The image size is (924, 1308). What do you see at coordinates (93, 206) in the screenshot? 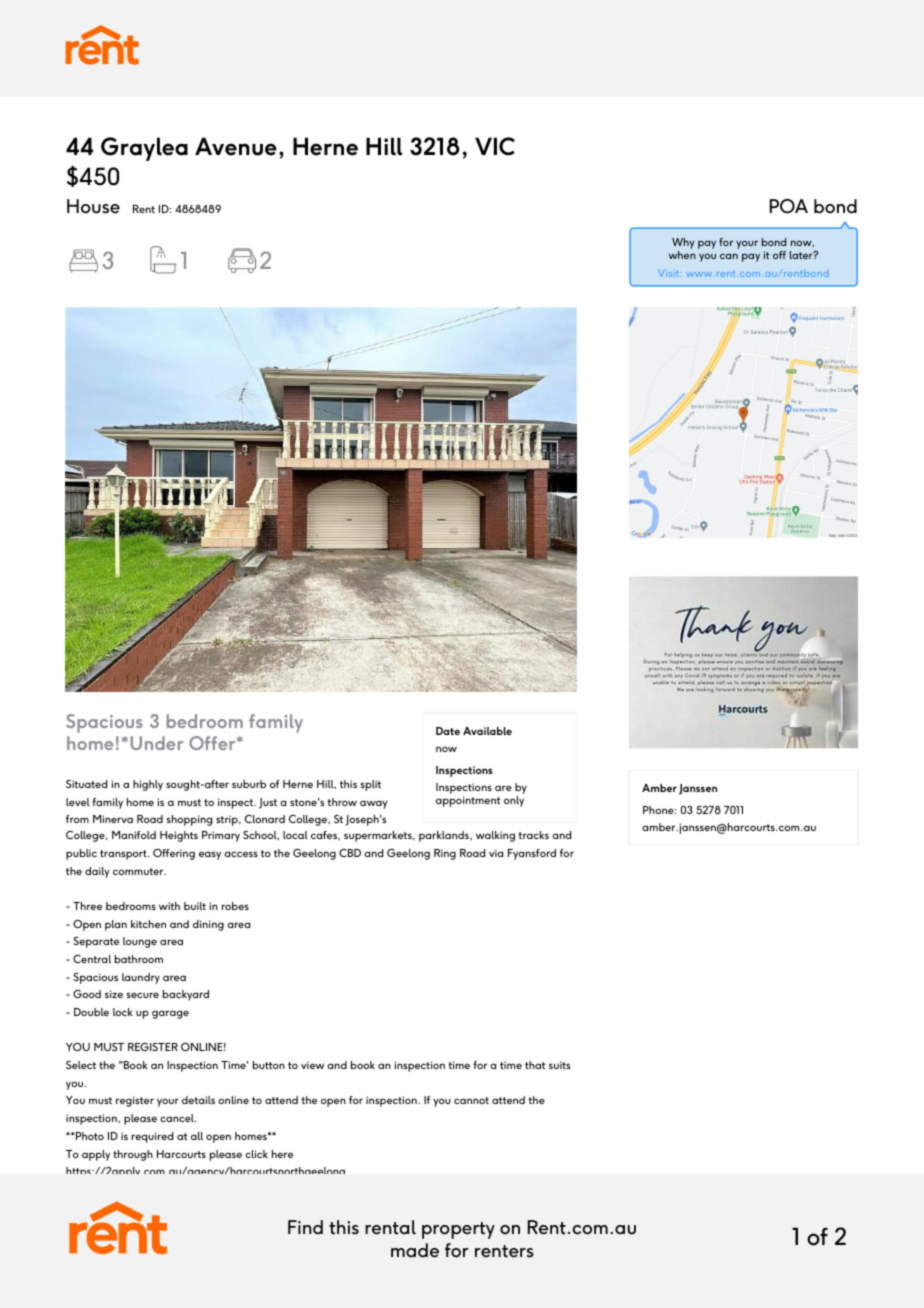
I see `House` at bounding box center [93, 206].
